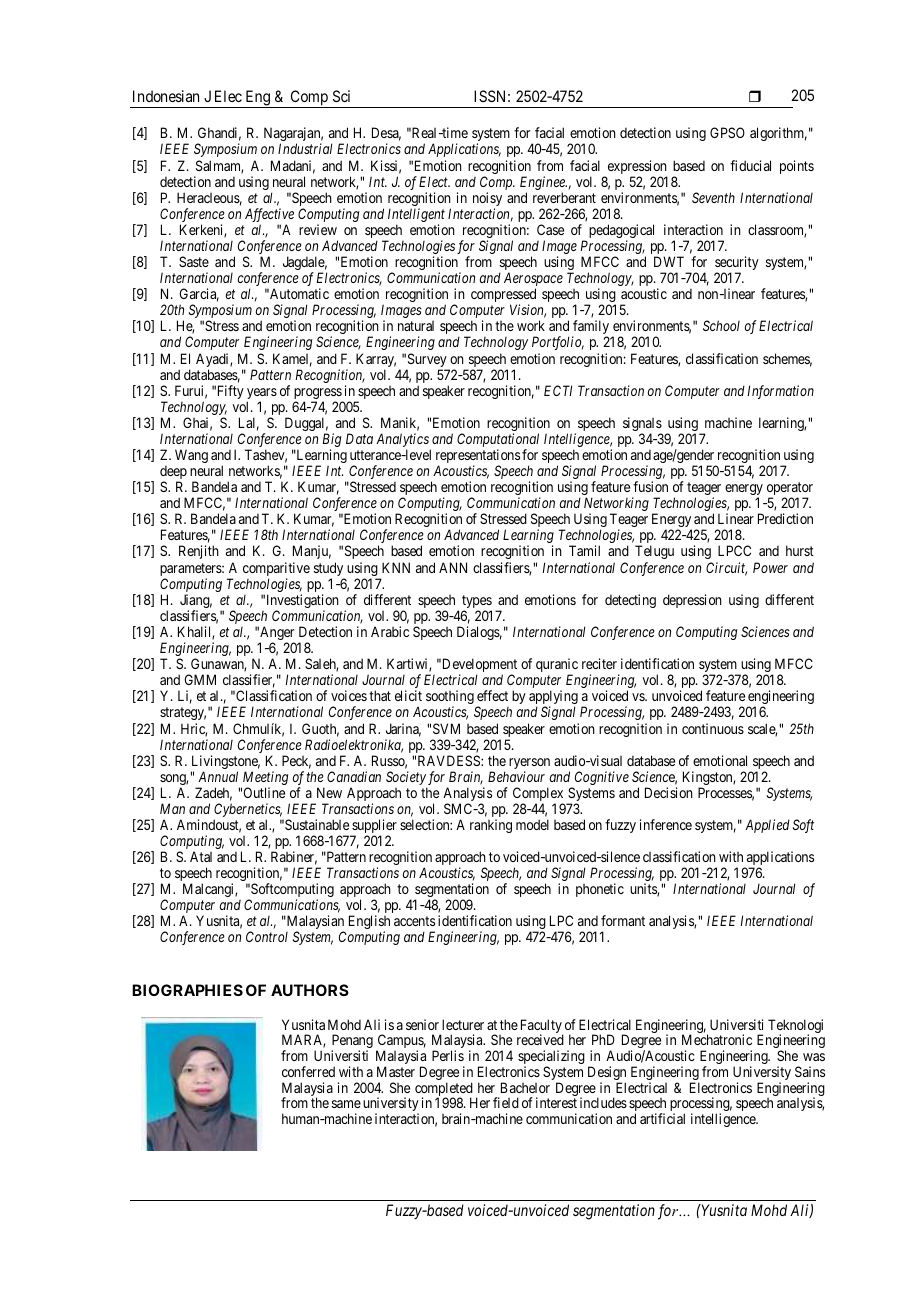 The height and width of the screenshot is (1308, 924). What do you see at coordinates (487, 200) in the screenshot?
I see `noisy` at bounding box center [487, 200].
